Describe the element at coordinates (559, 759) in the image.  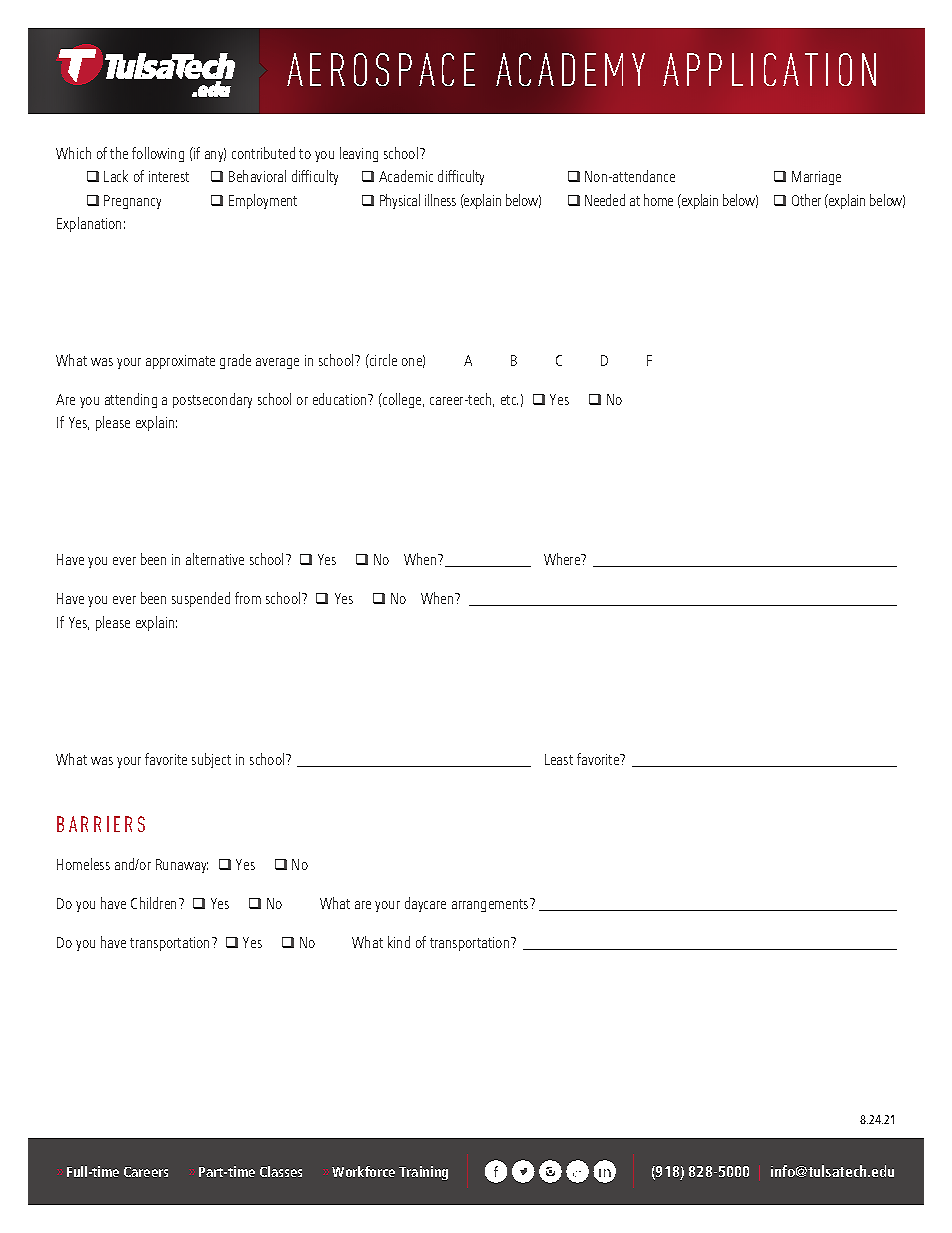
I see `Least` at that location.
